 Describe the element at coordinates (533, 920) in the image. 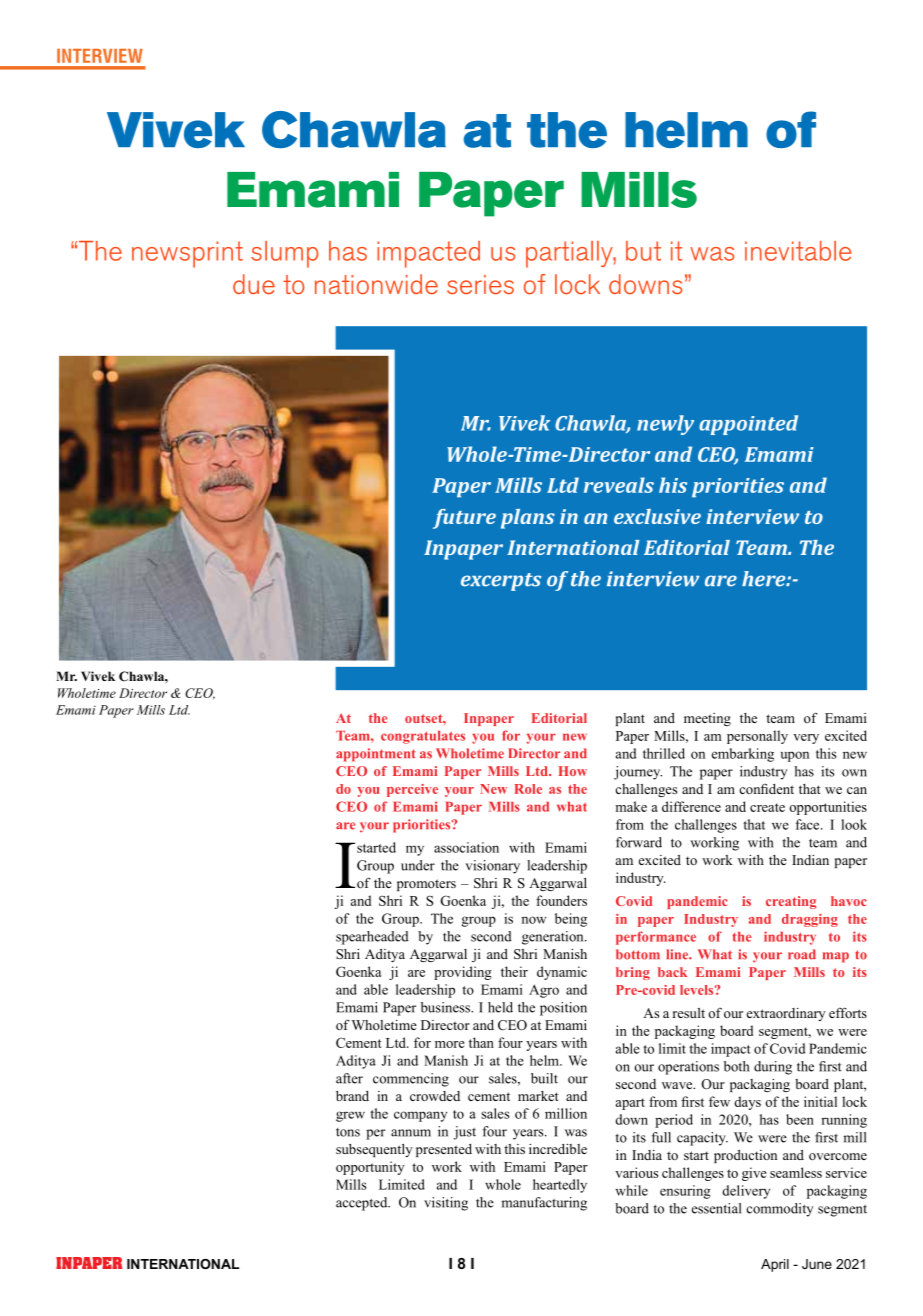

I see `now` at that location.
